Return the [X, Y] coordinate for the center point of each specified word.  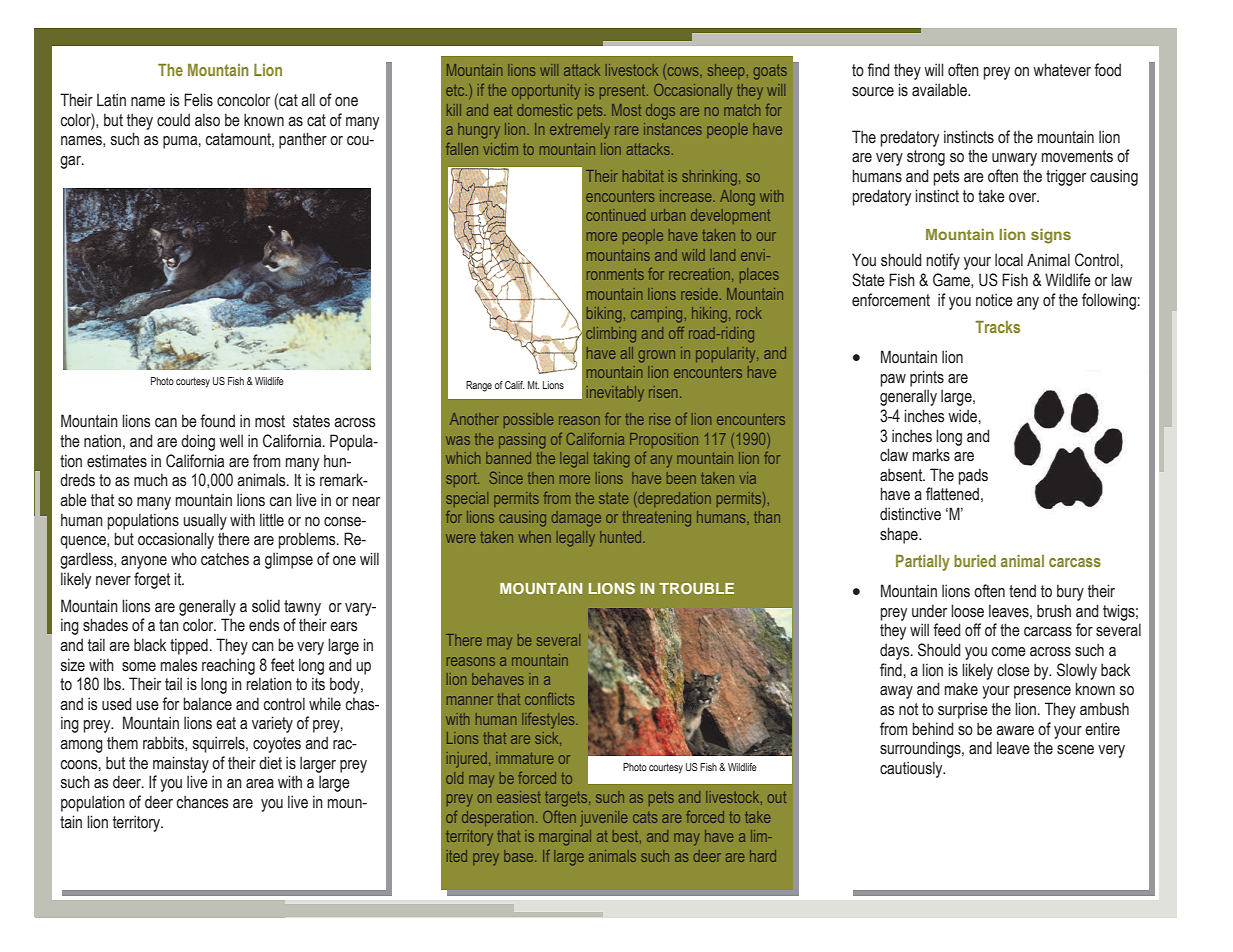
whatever [1062, 70]
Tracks [997, 327]
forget [152, 580]
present [624, 92]
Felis [198, 100]
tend [1022, 591]
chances [202, 802]
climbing [611, 335]
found [217, 421]
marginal [565, 838]
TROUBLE [696, 588]
